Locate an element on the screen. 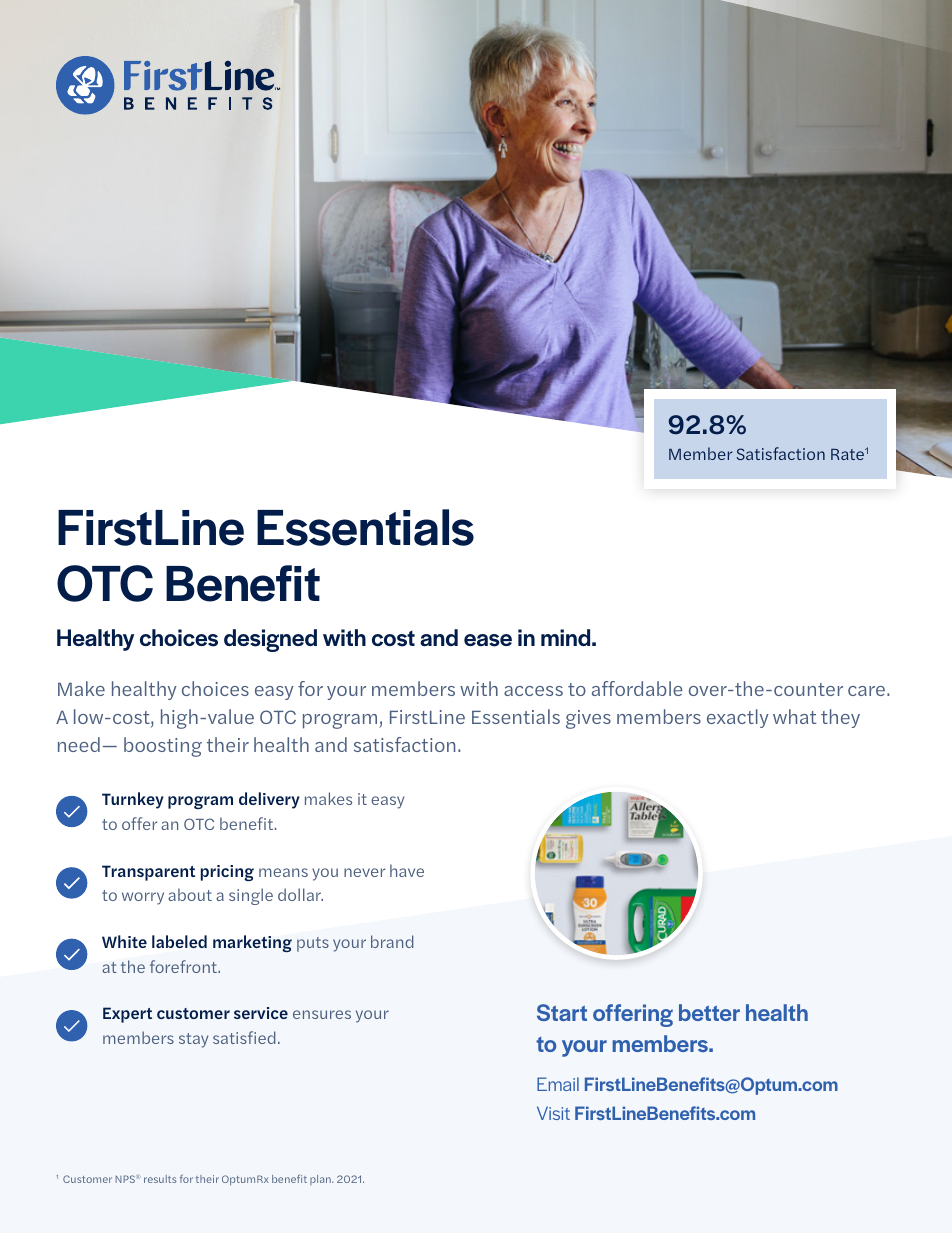  results is located at coordinates (160, 1179).
